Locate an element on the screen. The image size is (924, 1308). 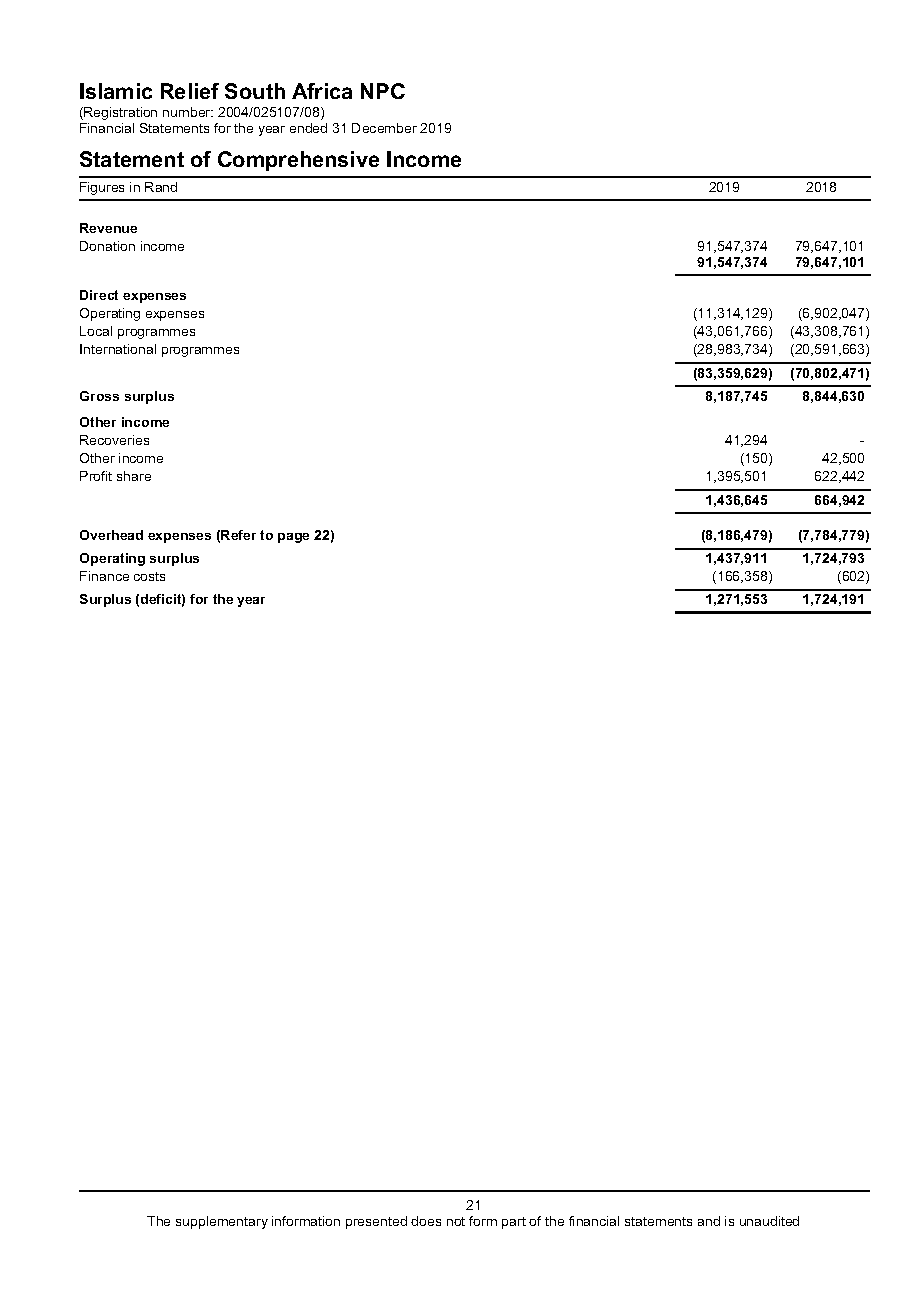
share is located at coordinates (134, 476).
